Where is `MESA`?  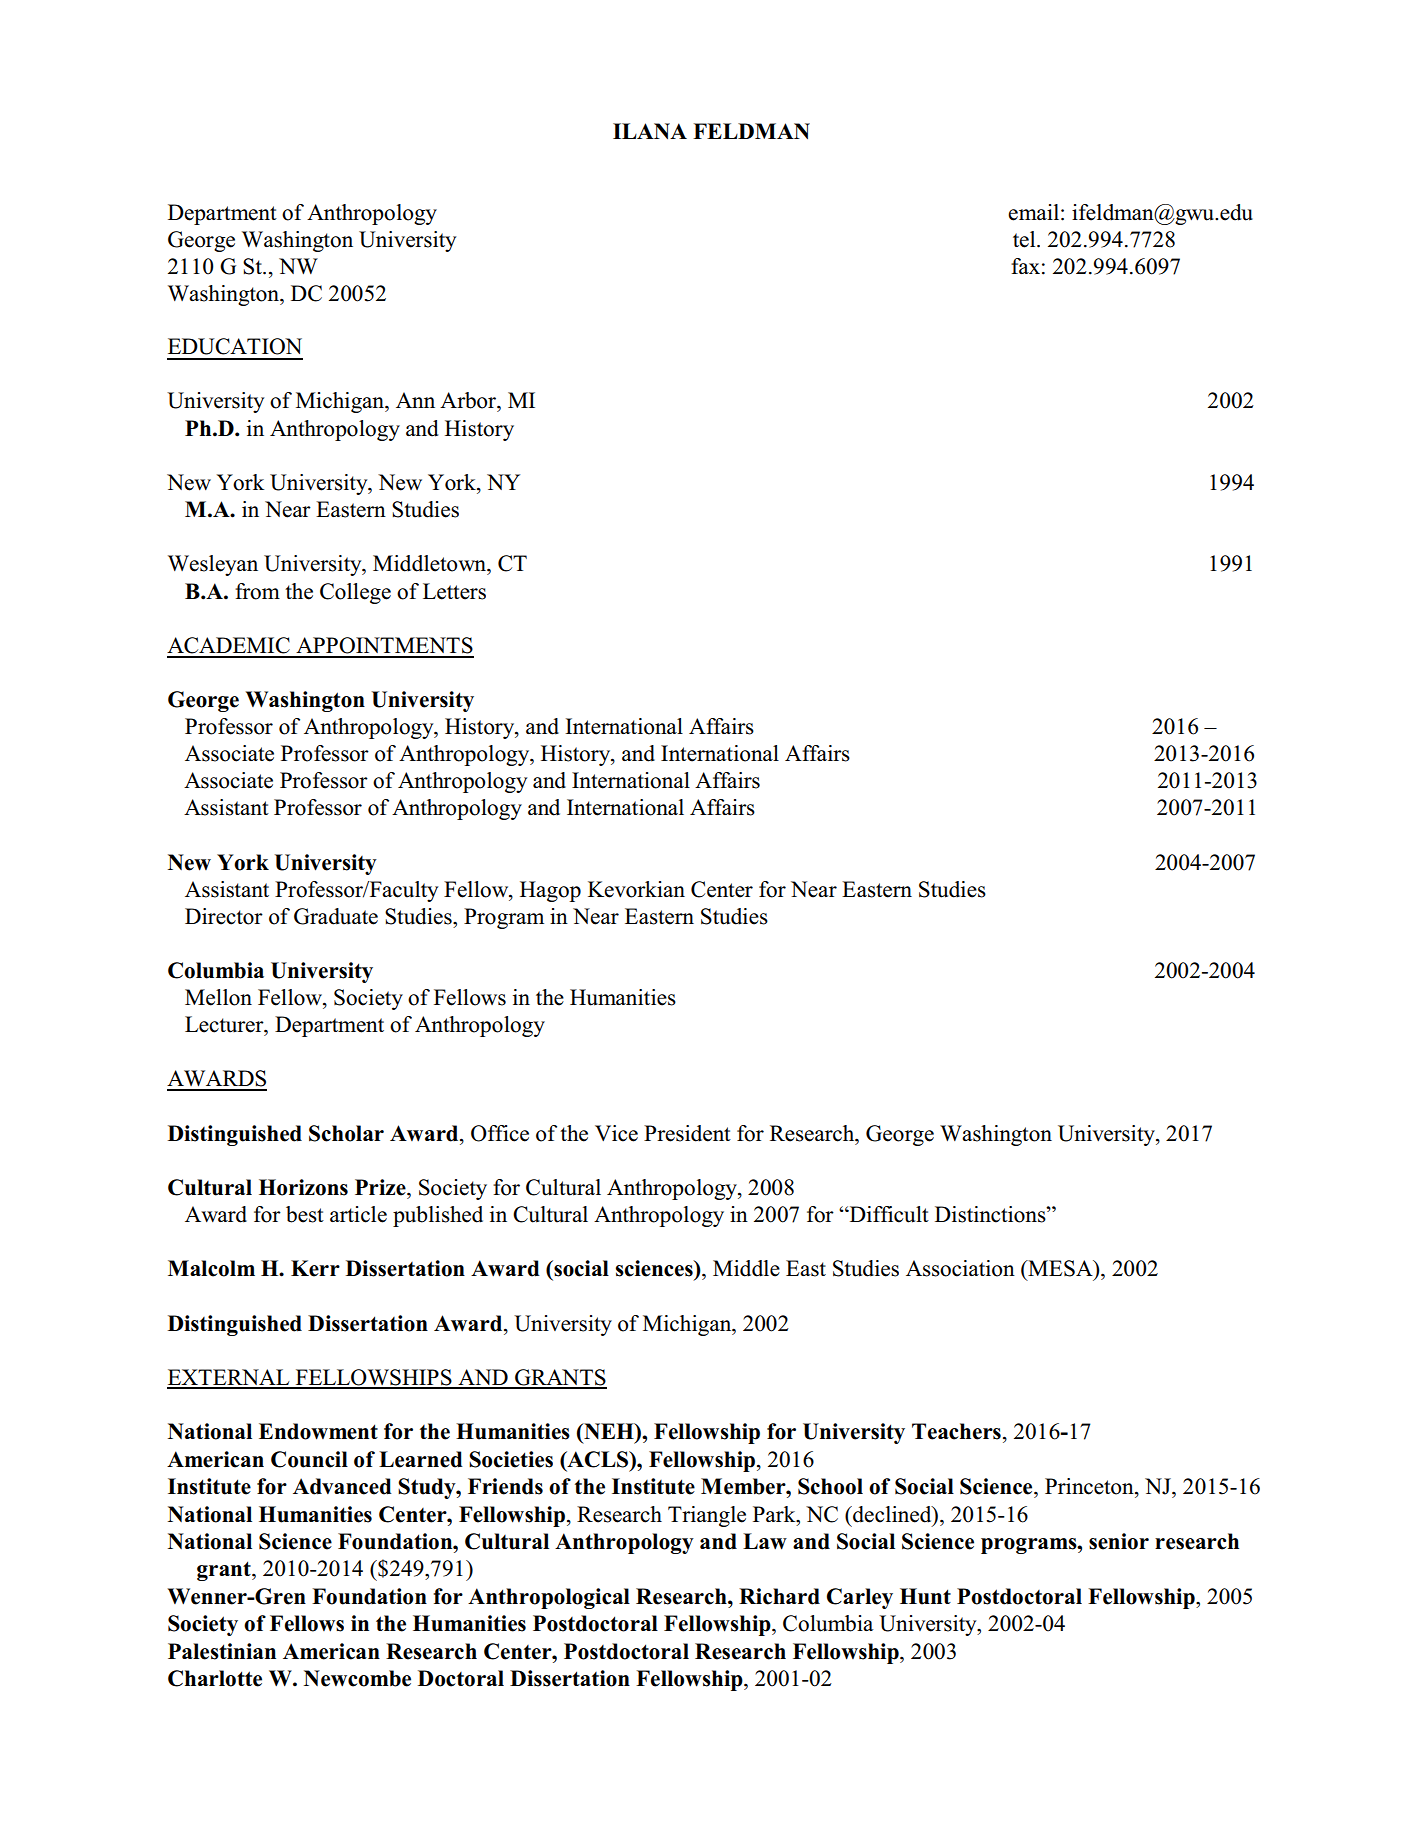 MESA is located at coordinates (1060, 1268).
